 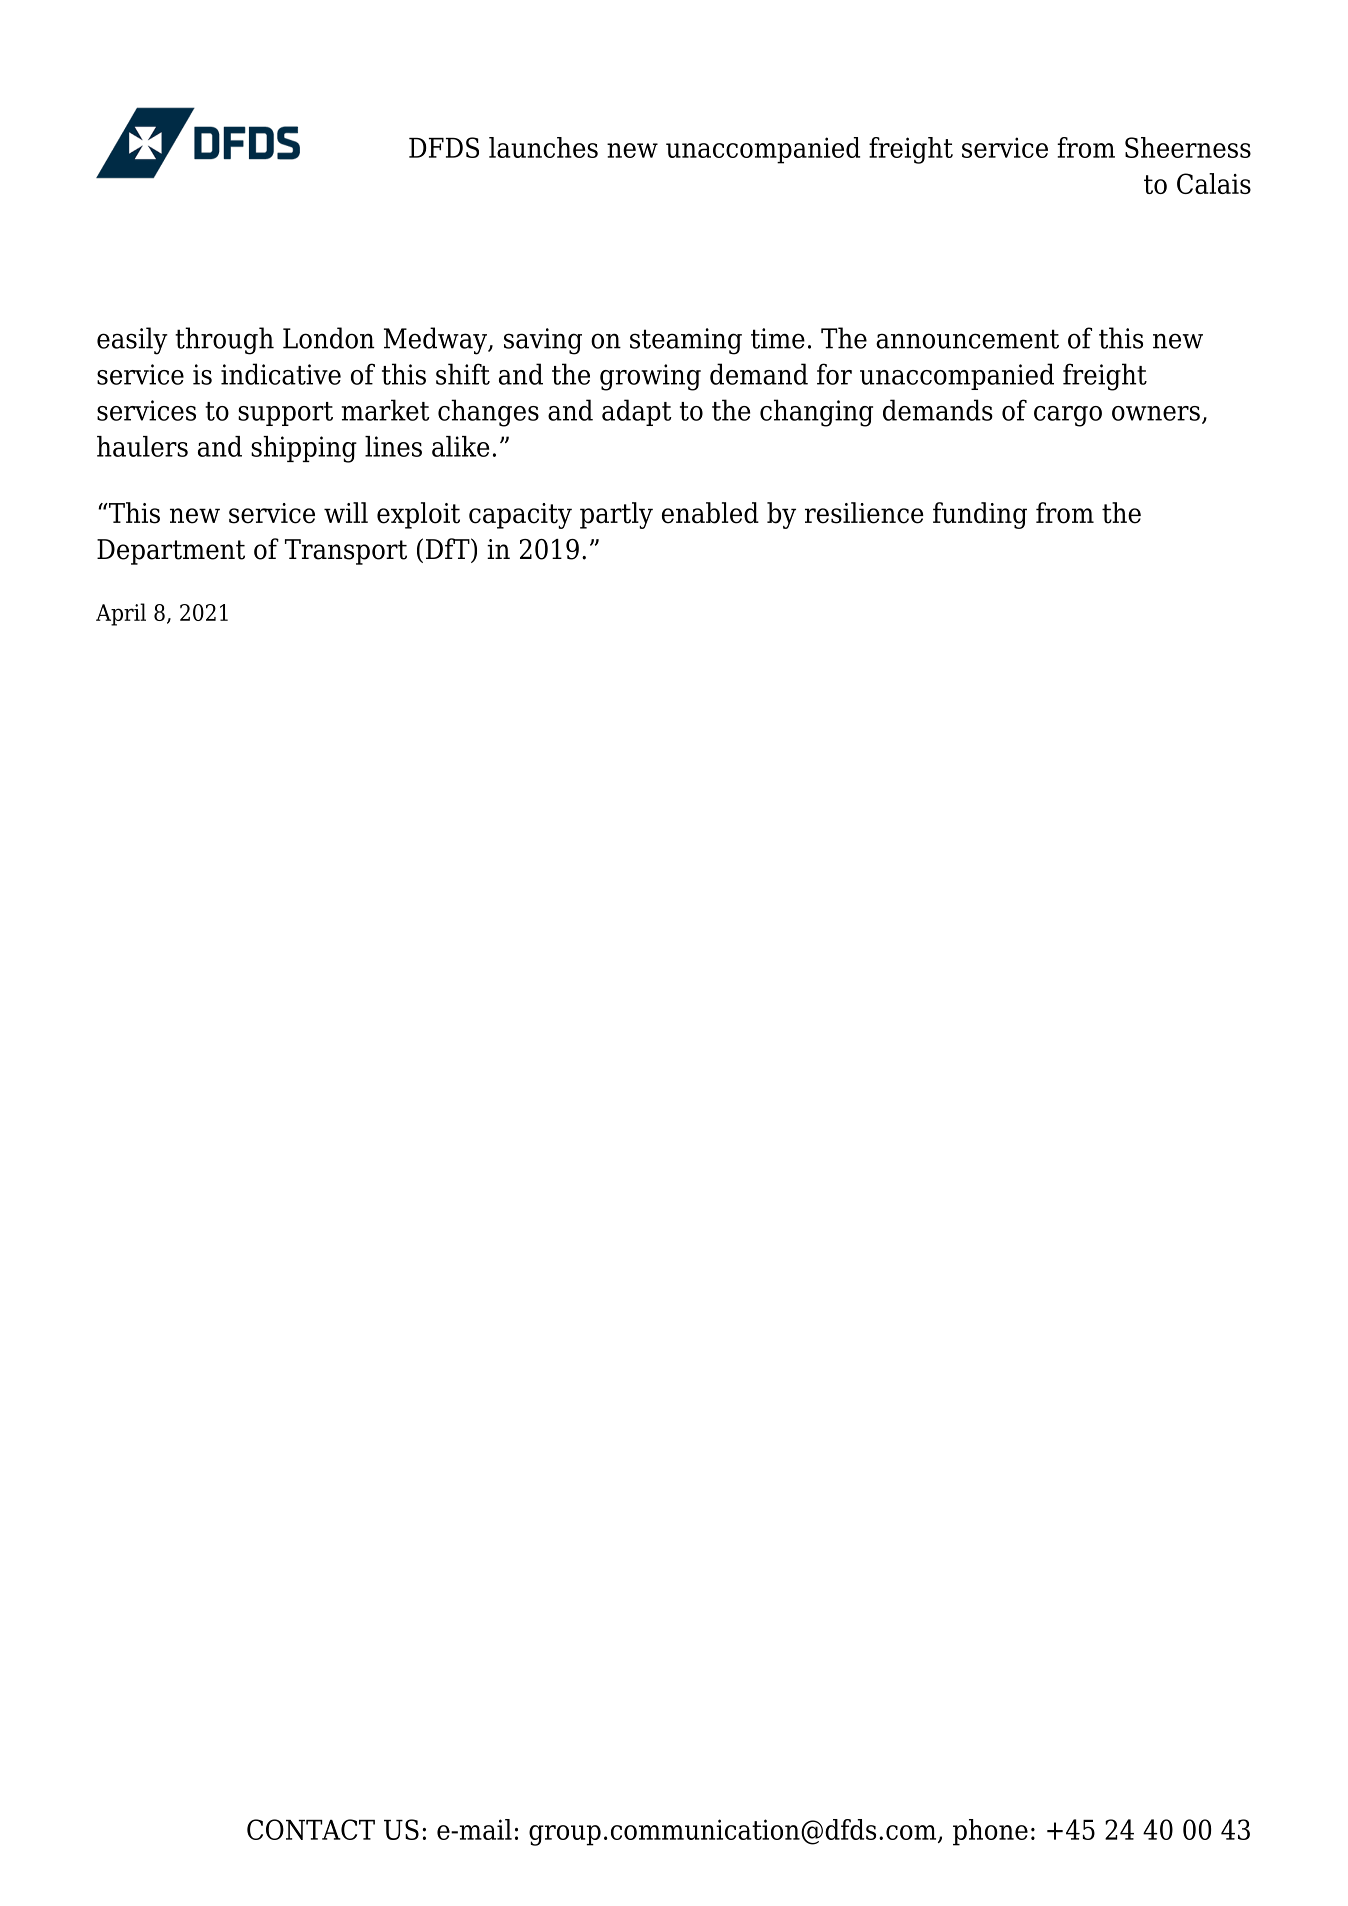 I want to click on through, so click(x=224, y=341).
